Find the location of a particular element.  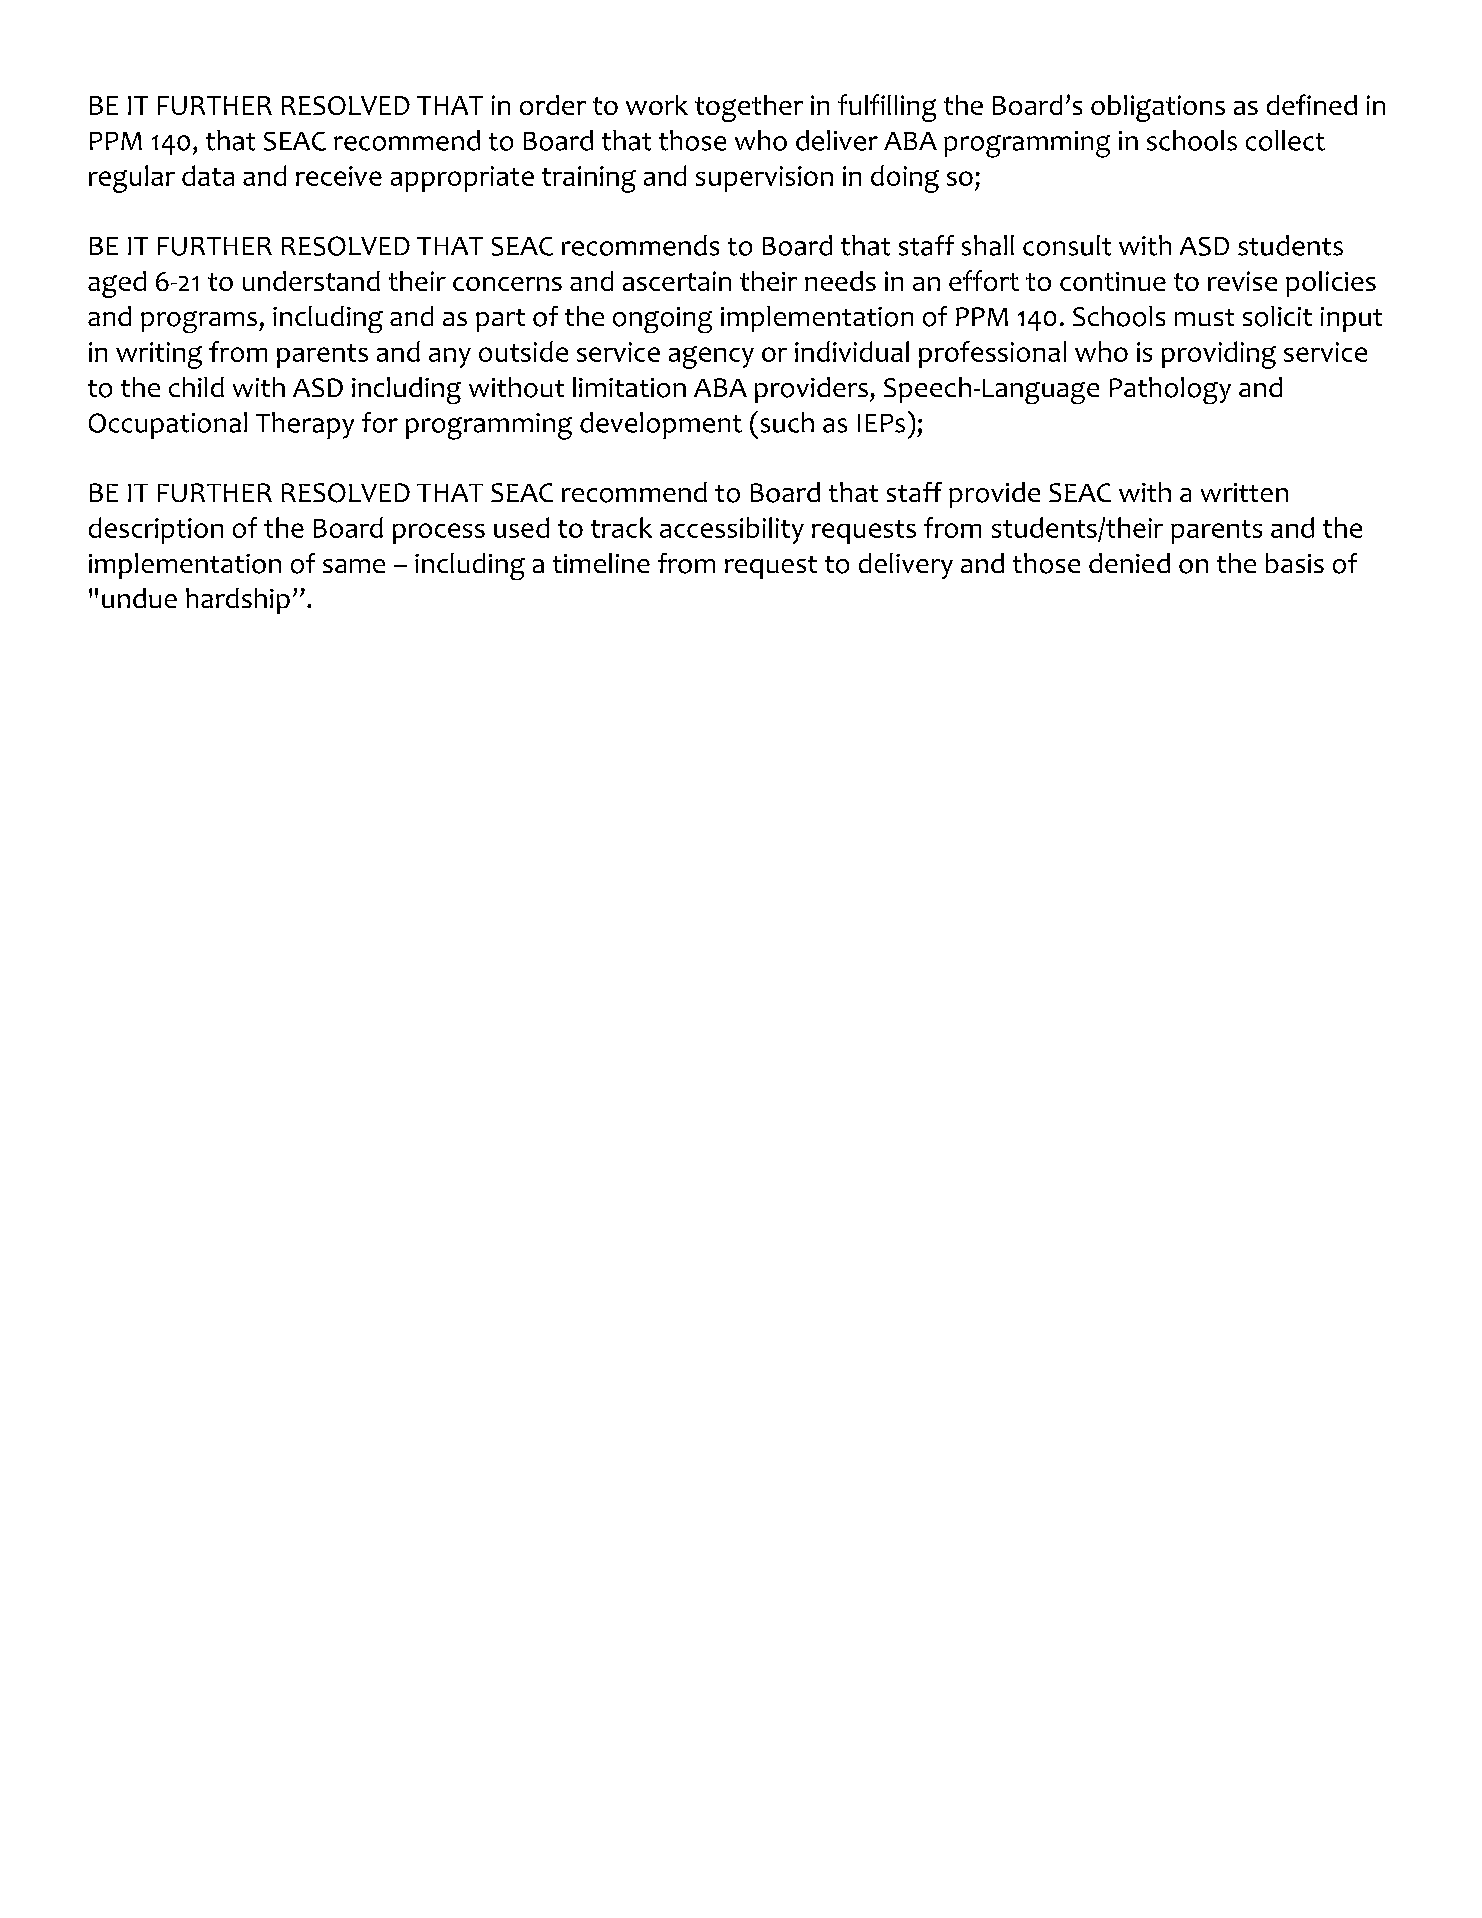

writing is located at coordinates (159, 355).
